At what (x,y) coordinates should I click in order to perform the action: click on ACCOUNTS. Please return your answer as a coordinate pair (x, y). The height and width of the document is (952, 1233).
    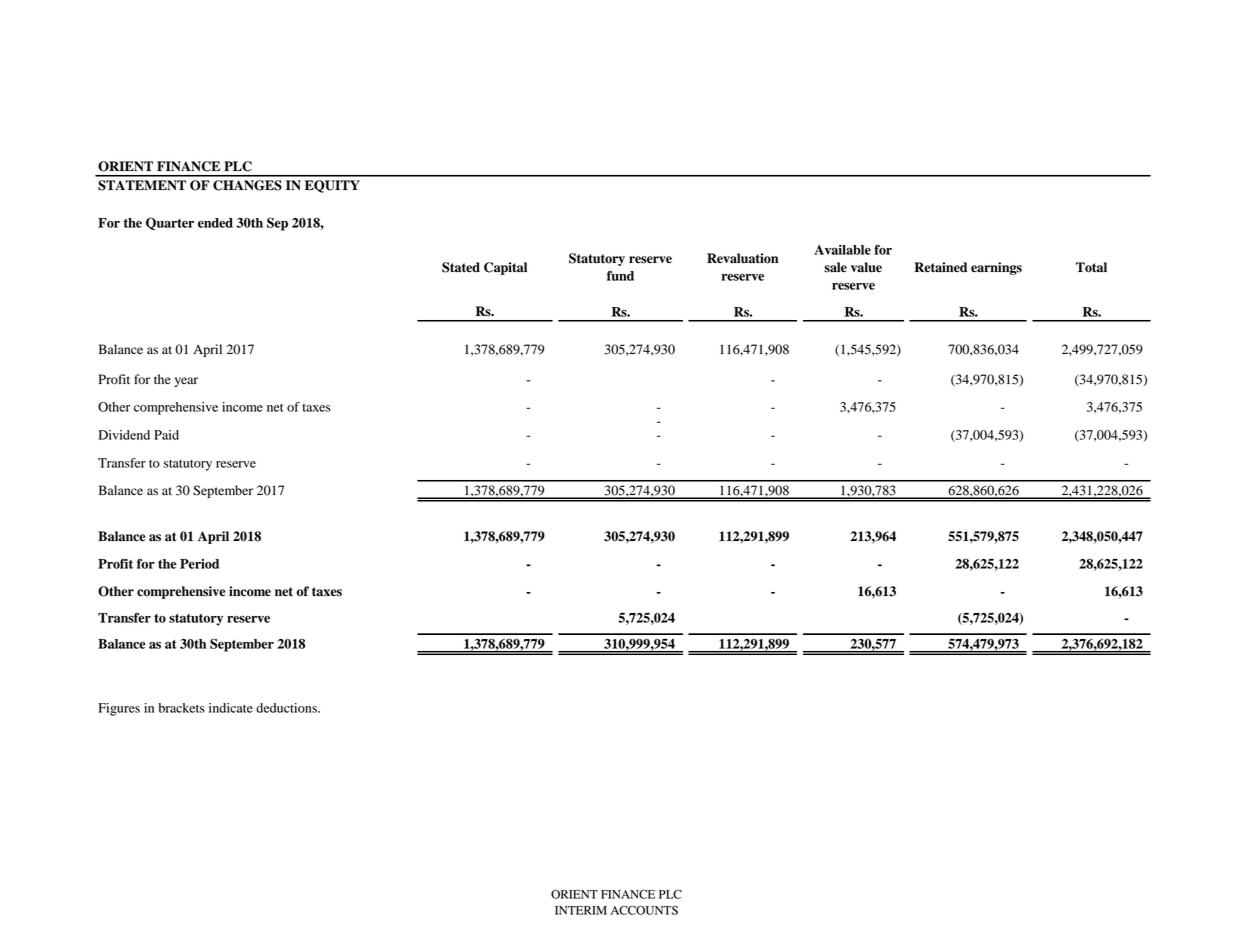
    Looking at the image, I should click on (644, 910).
